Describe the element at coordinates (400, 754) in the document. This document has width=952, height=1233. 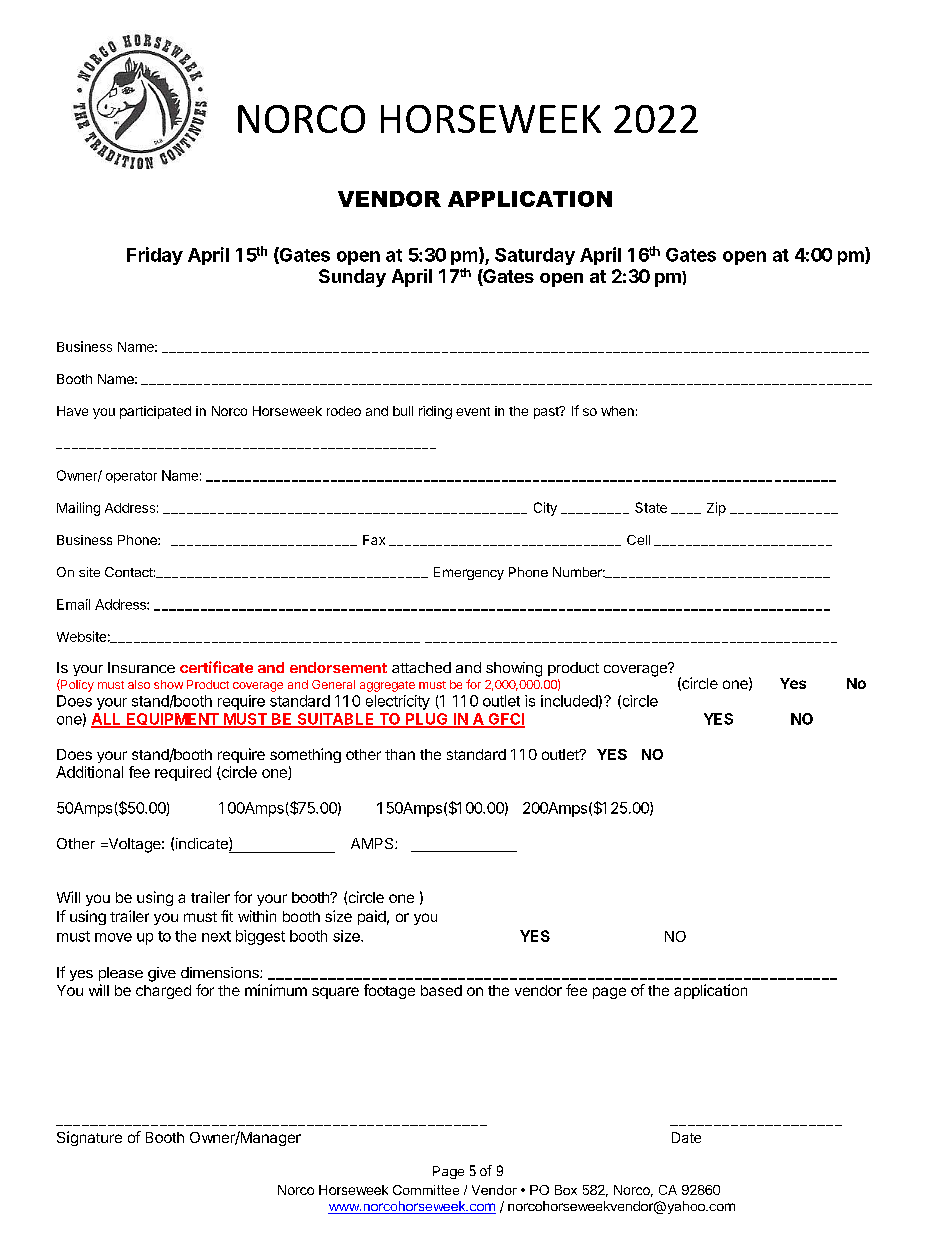
I see `than` at that location.
